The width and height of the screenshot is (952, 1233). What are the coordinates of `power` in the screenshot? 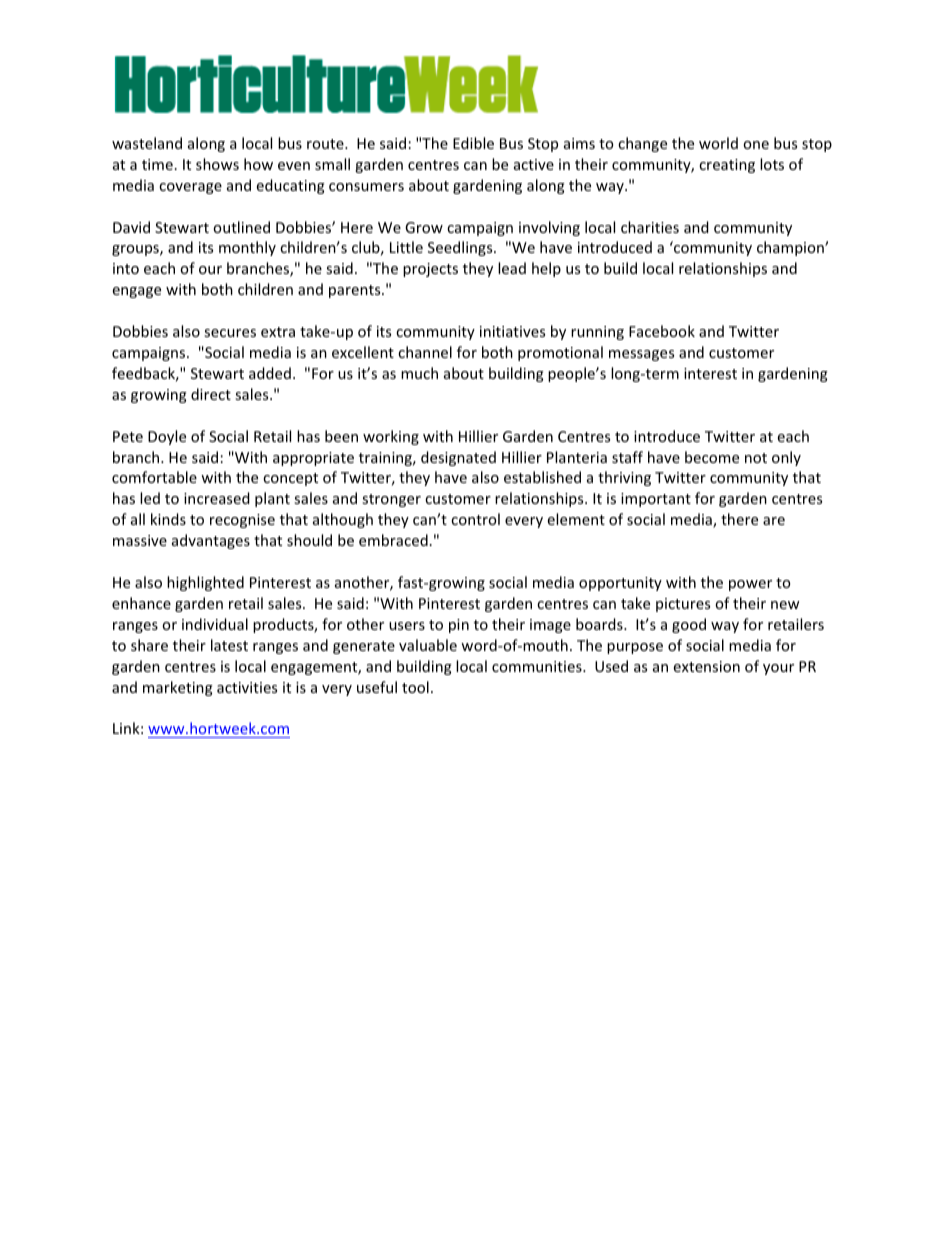 It's located at (750, 585).
